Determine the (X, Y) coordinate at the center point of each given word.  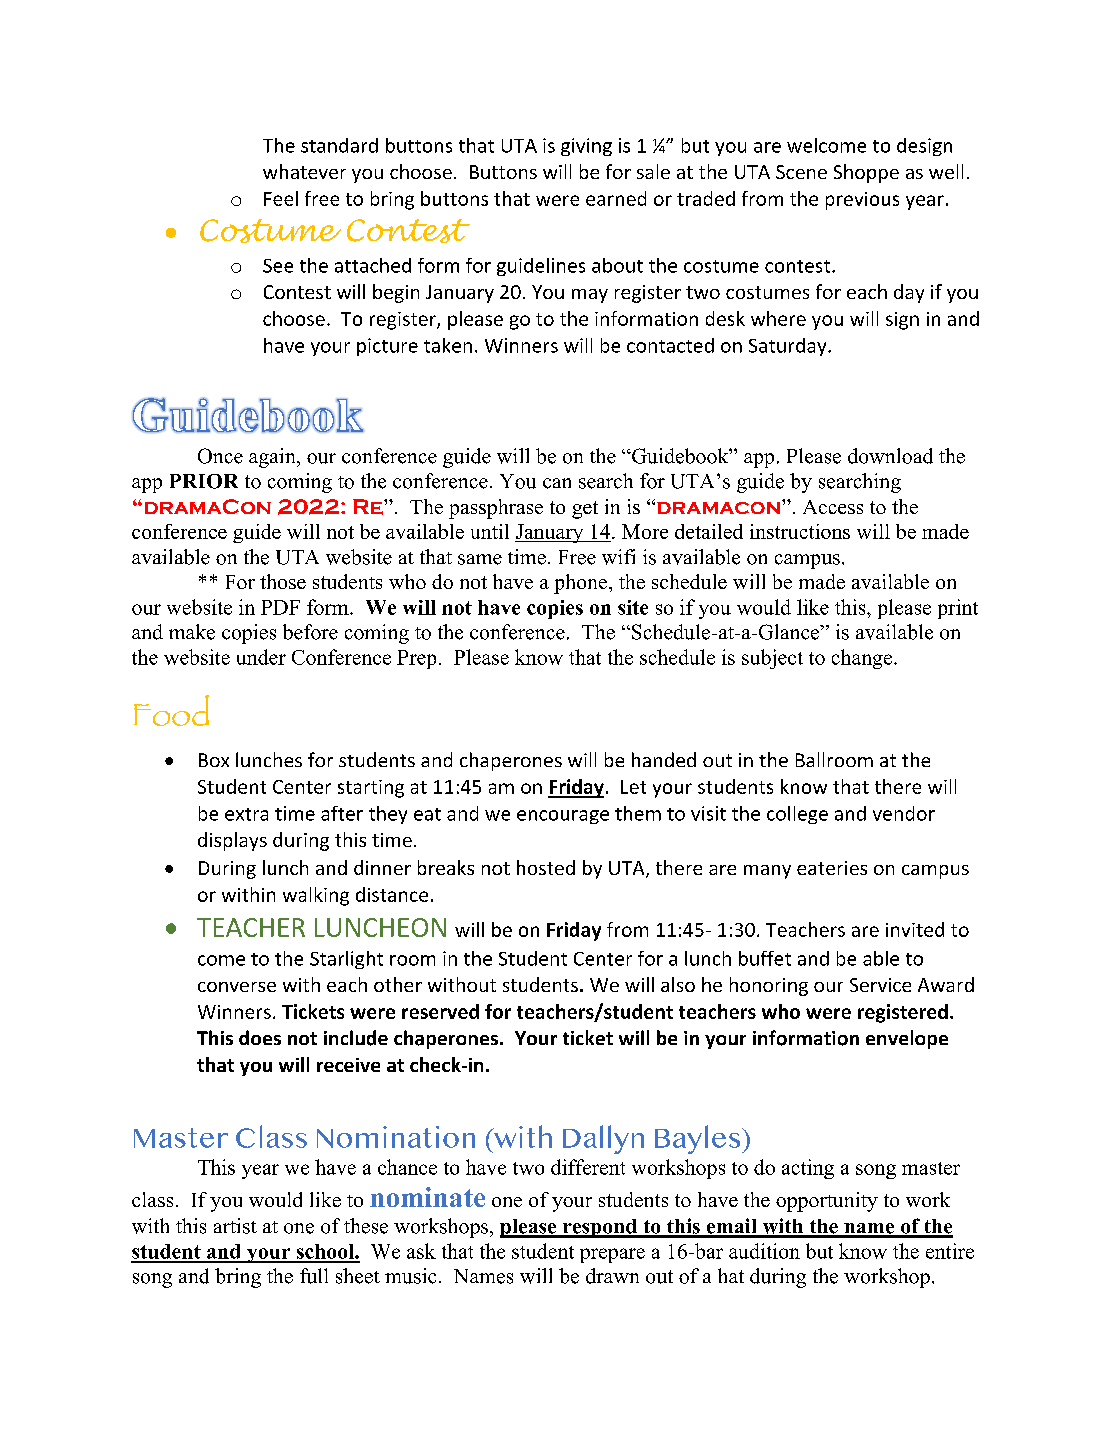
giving (586, 147)
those (283, 581)
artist (235, 1226)
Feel (281, 198)
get (585, 510)
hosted (546, 867)
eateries (832, 868)
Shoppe (866, 173)
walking (316, 896)
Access (833, 507)
